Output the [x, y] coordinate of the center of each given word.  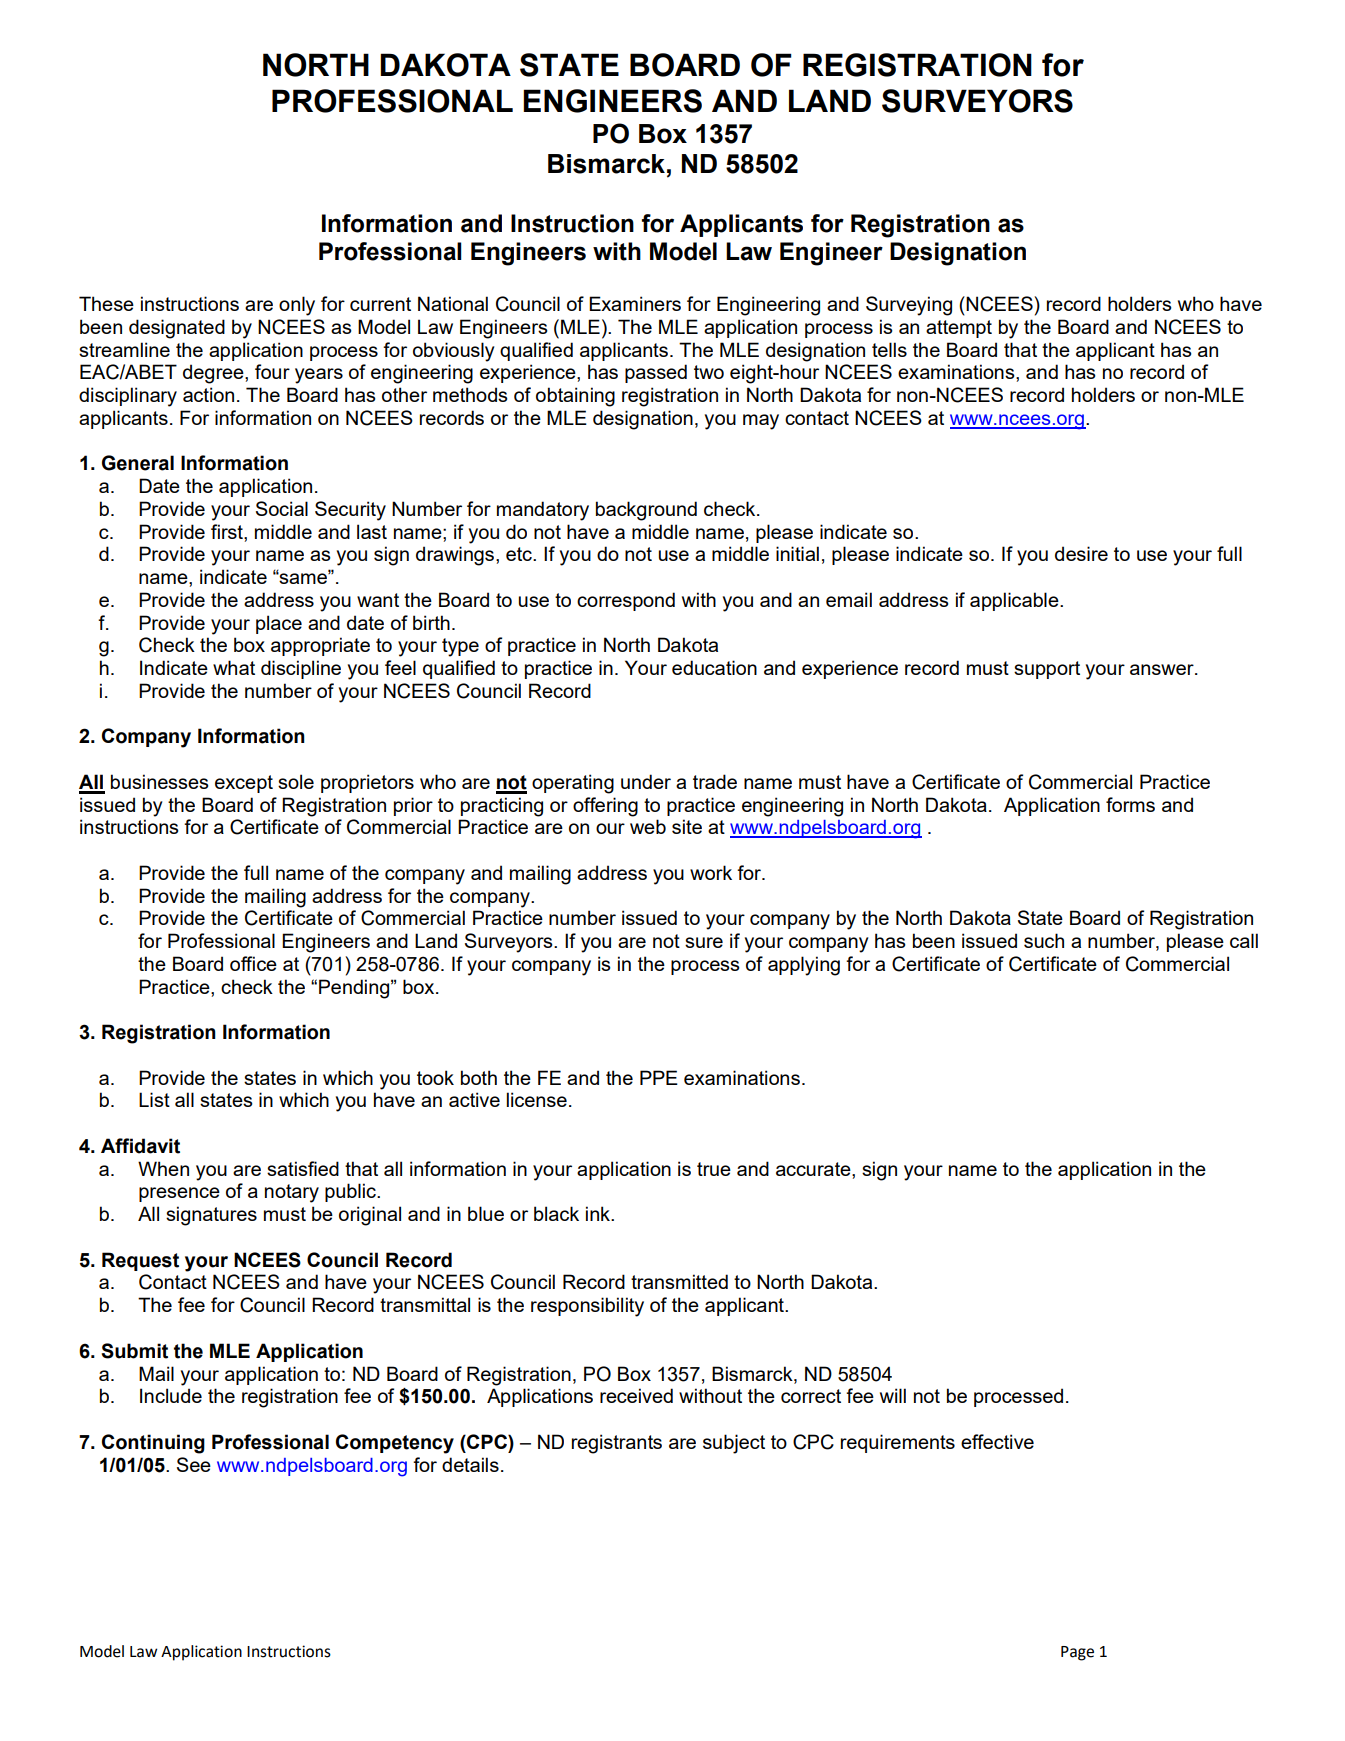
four [272, 371]
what [234, 667]
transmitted [679, 1281]
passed [656, 373]
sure [704, 942]
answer [1163, 669]
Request [140, 1261]
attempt [959, 329]
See [194, 1464]
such [1044, 940]
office [253, 963]
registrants [617, 1444]
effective [997, 1441]
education [714, 667]
